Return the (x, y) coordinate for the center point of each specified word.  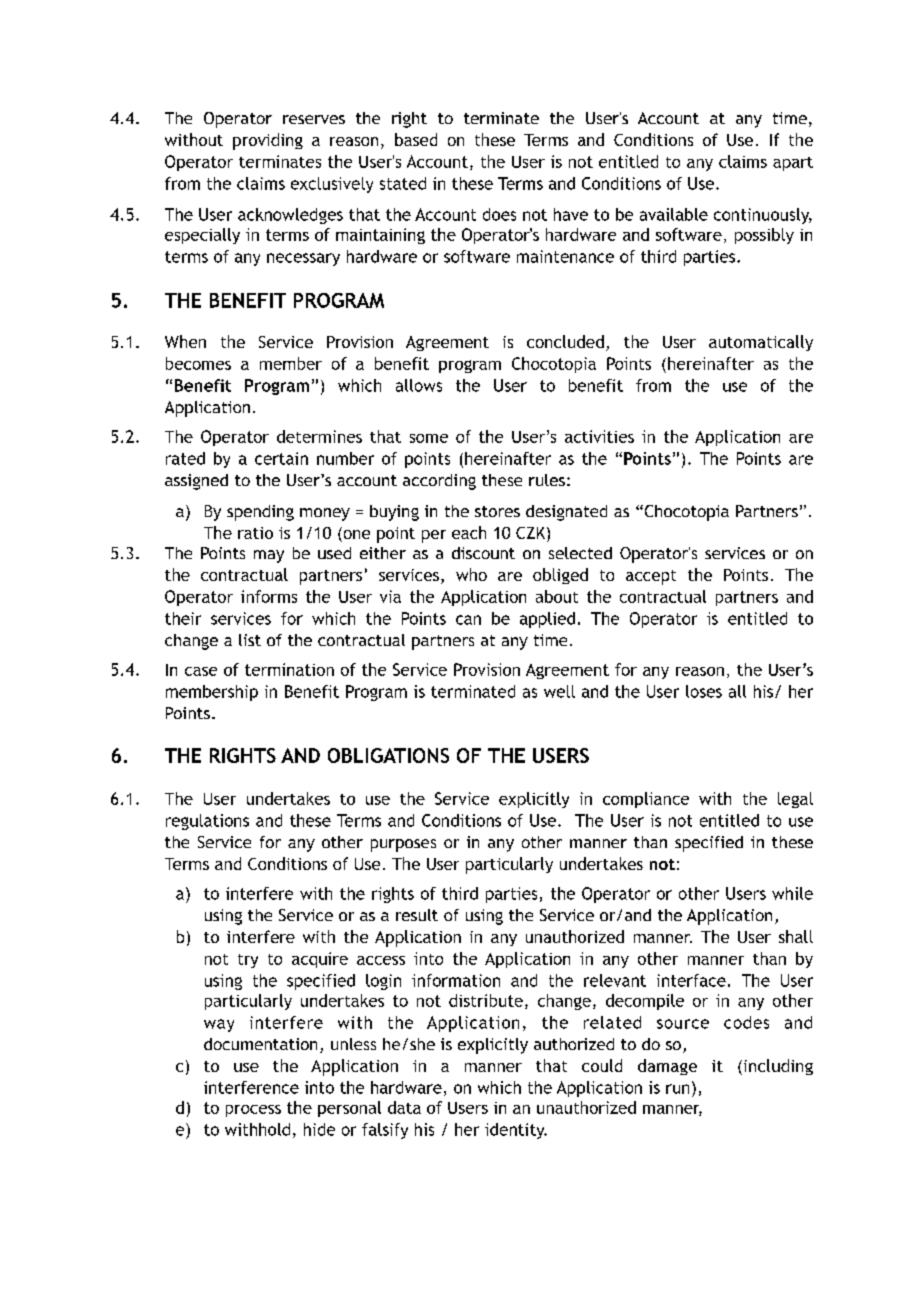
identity (516, 1131)
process (253, 1111)
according (439, 482)
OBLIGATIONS (388, 755)
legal (795, 800)
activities (599, 436)
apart (793, 164)
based (416, 139)
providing (268, 141)
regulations (207, 822)
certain (281, 458)
